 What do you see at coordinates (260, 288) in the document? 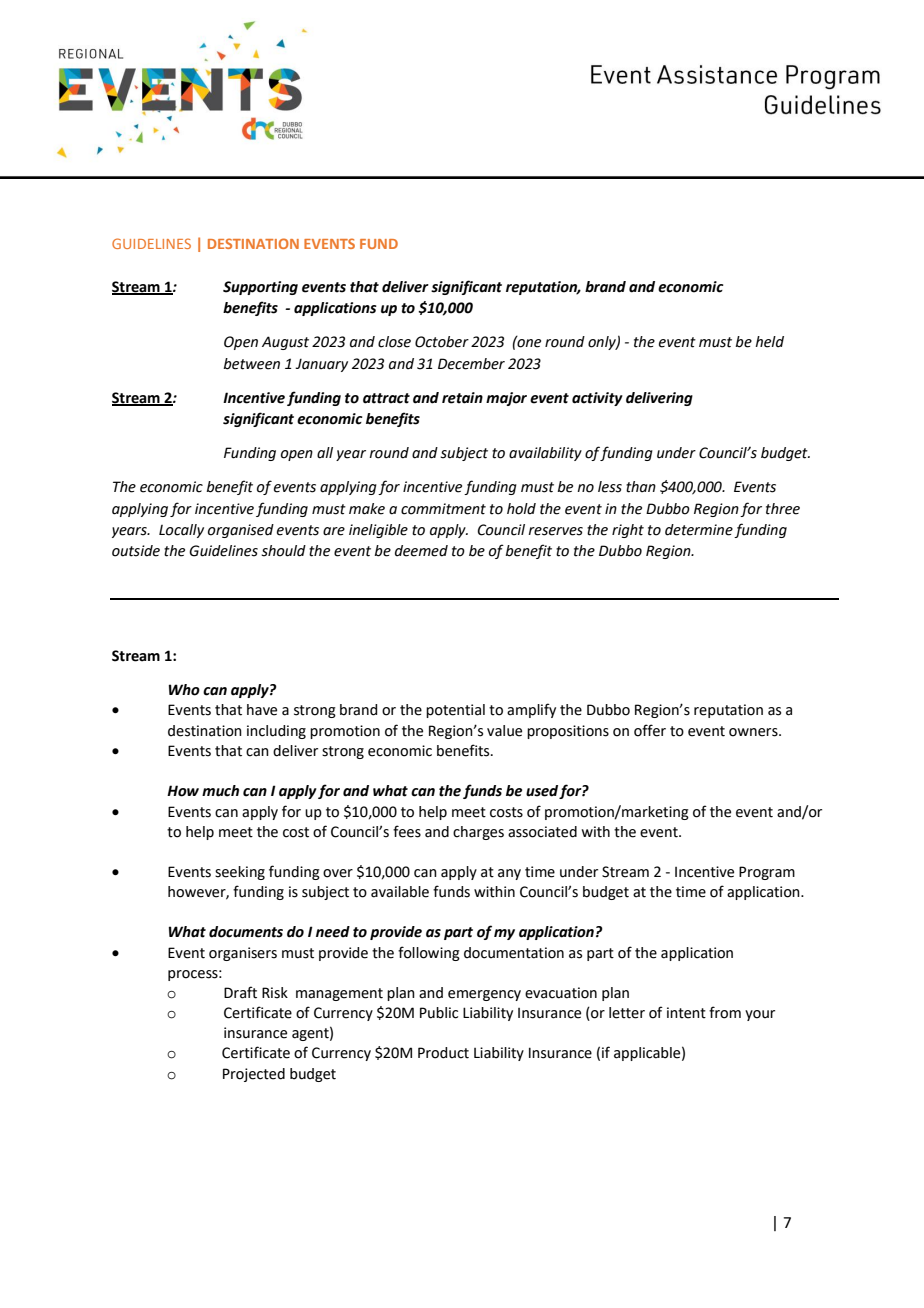
I see `Supporting` at bounding box center [260, 288].
